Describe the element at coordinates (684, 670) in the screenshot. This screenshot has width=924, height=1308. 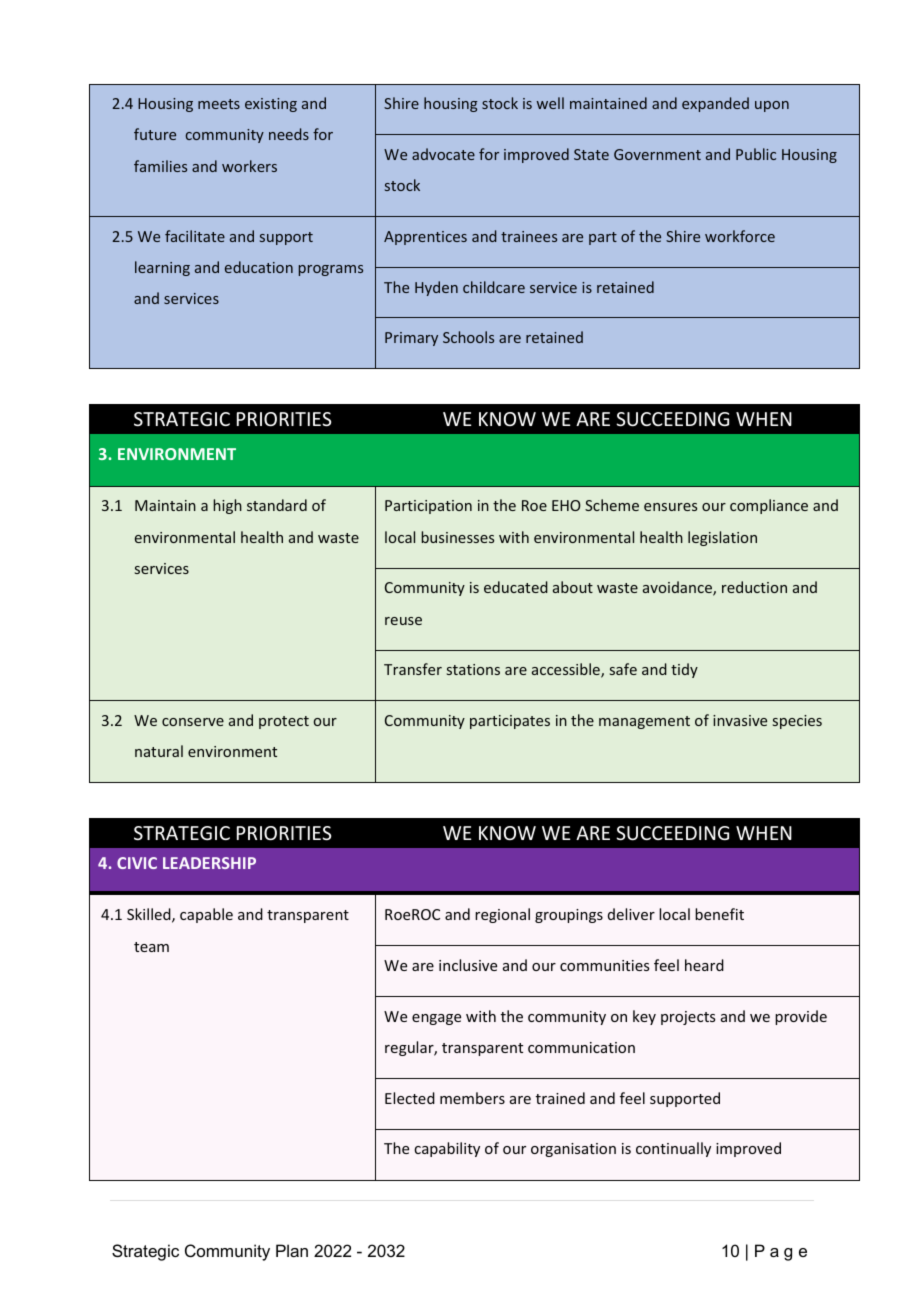
I see `tidy` at that location.
